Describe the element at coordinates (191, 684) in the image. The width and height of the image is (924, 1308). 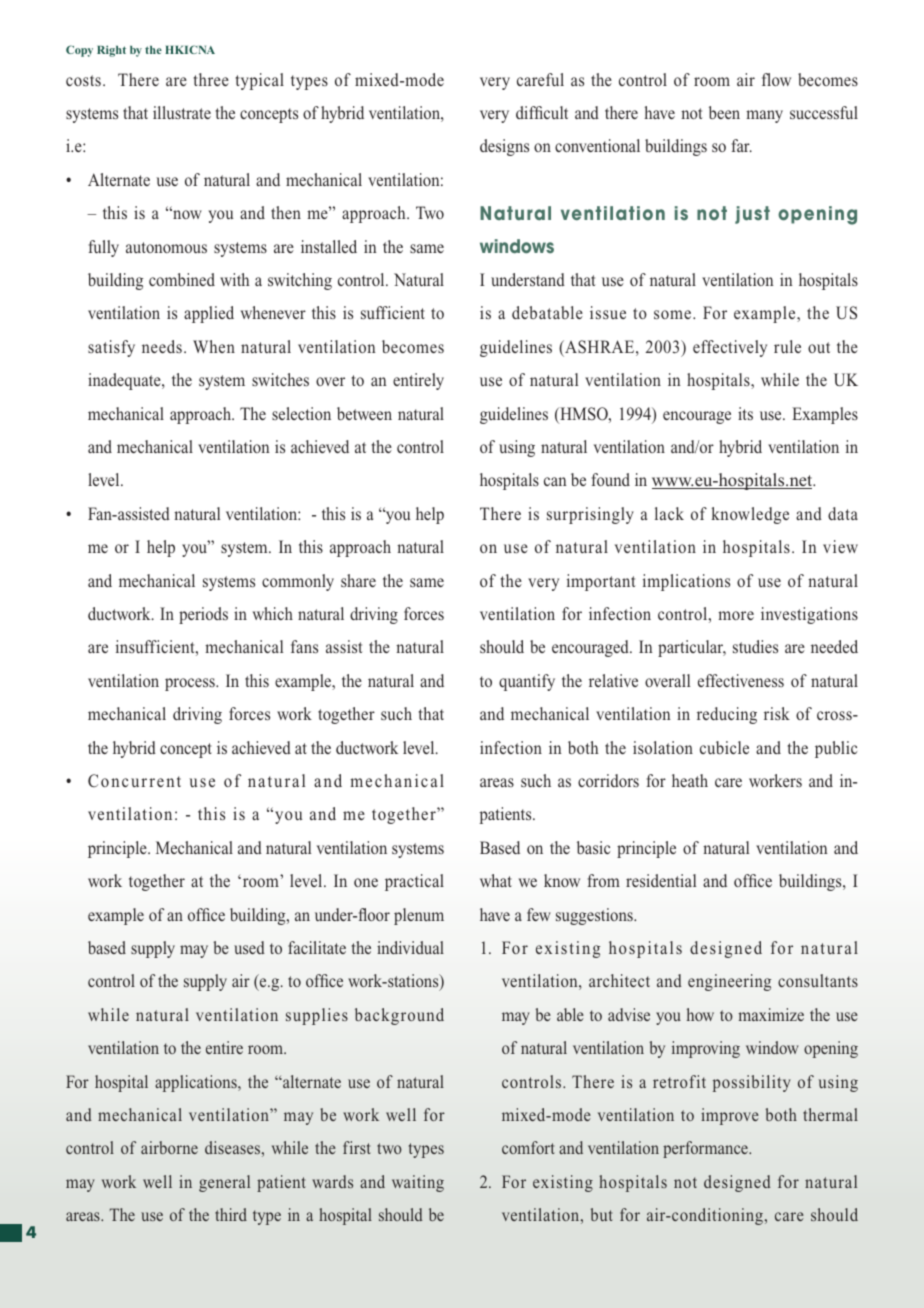
I see `process` at that location.
